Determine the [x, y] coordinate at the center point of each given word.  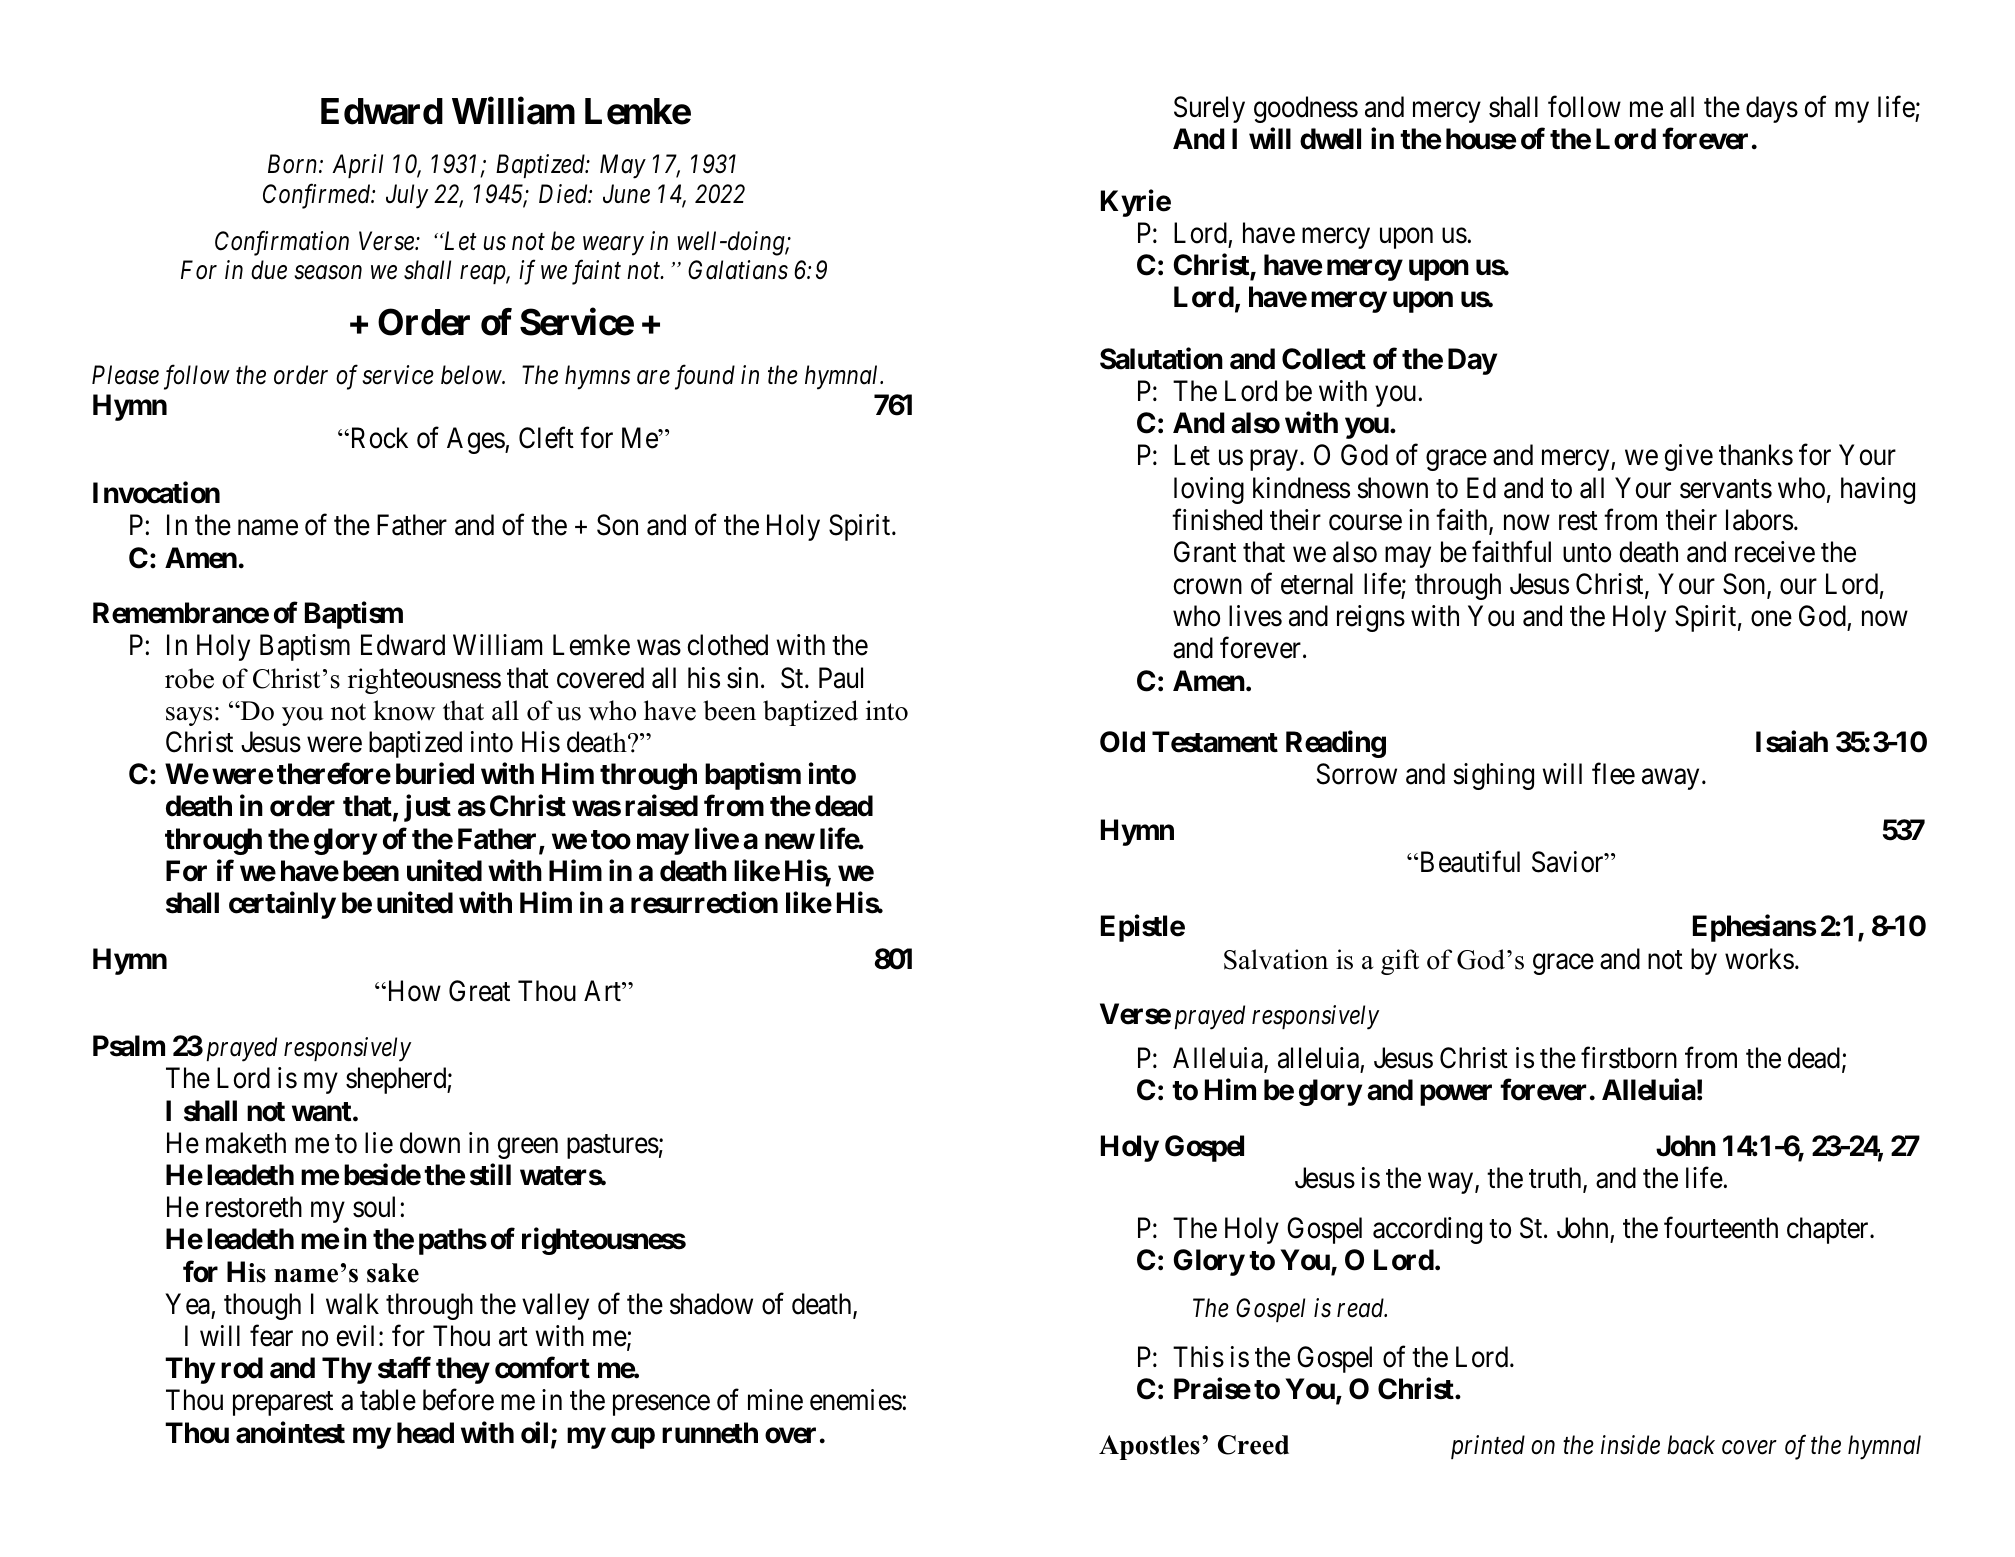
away [1670, 779]
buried [435, 774]
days [1772, 109]
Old [1122, 742]
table [388, 1400]
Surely [1209, 109]
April [357, 166]
